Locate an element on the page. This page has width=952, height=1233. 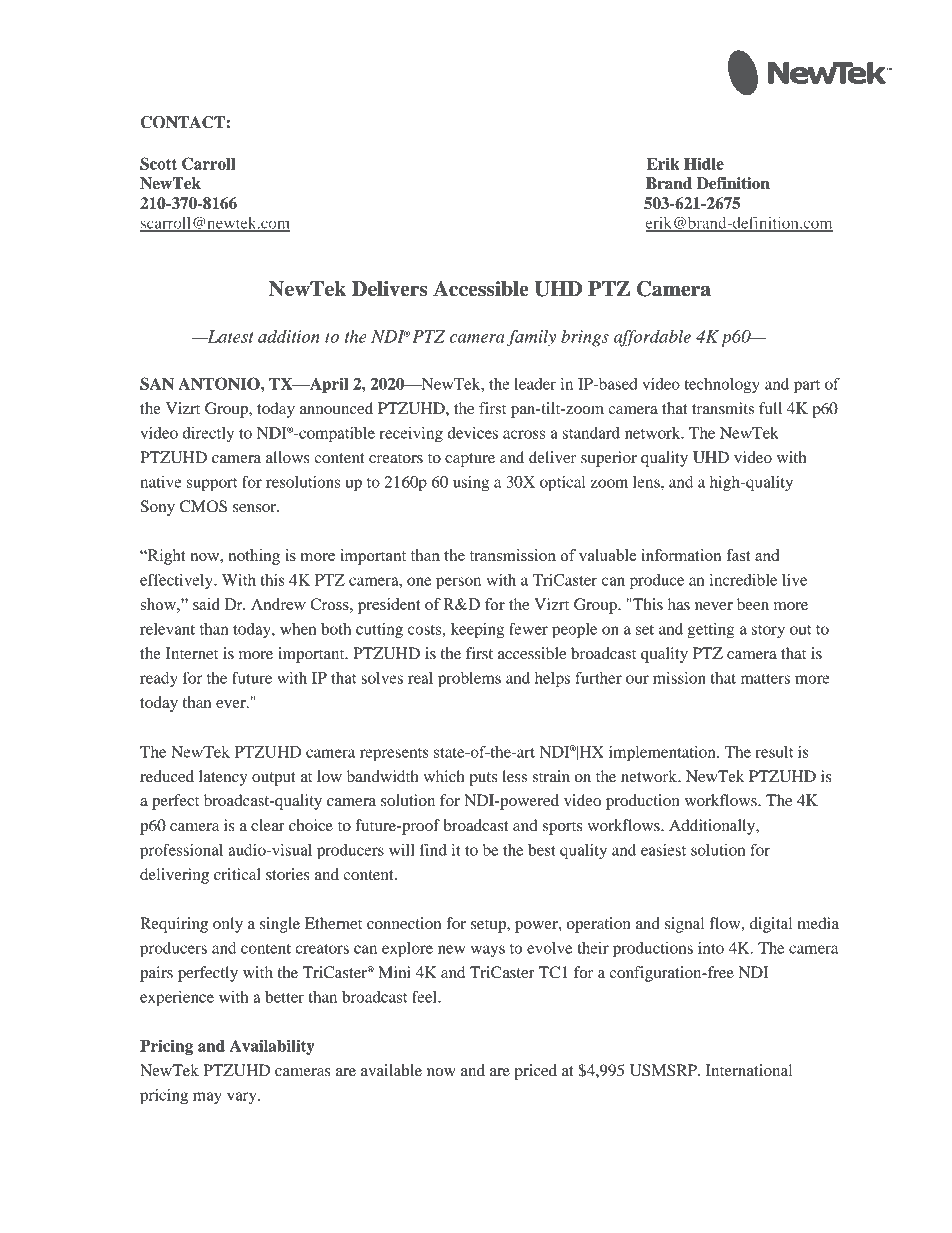
family is located at coordinates (531, 338).
